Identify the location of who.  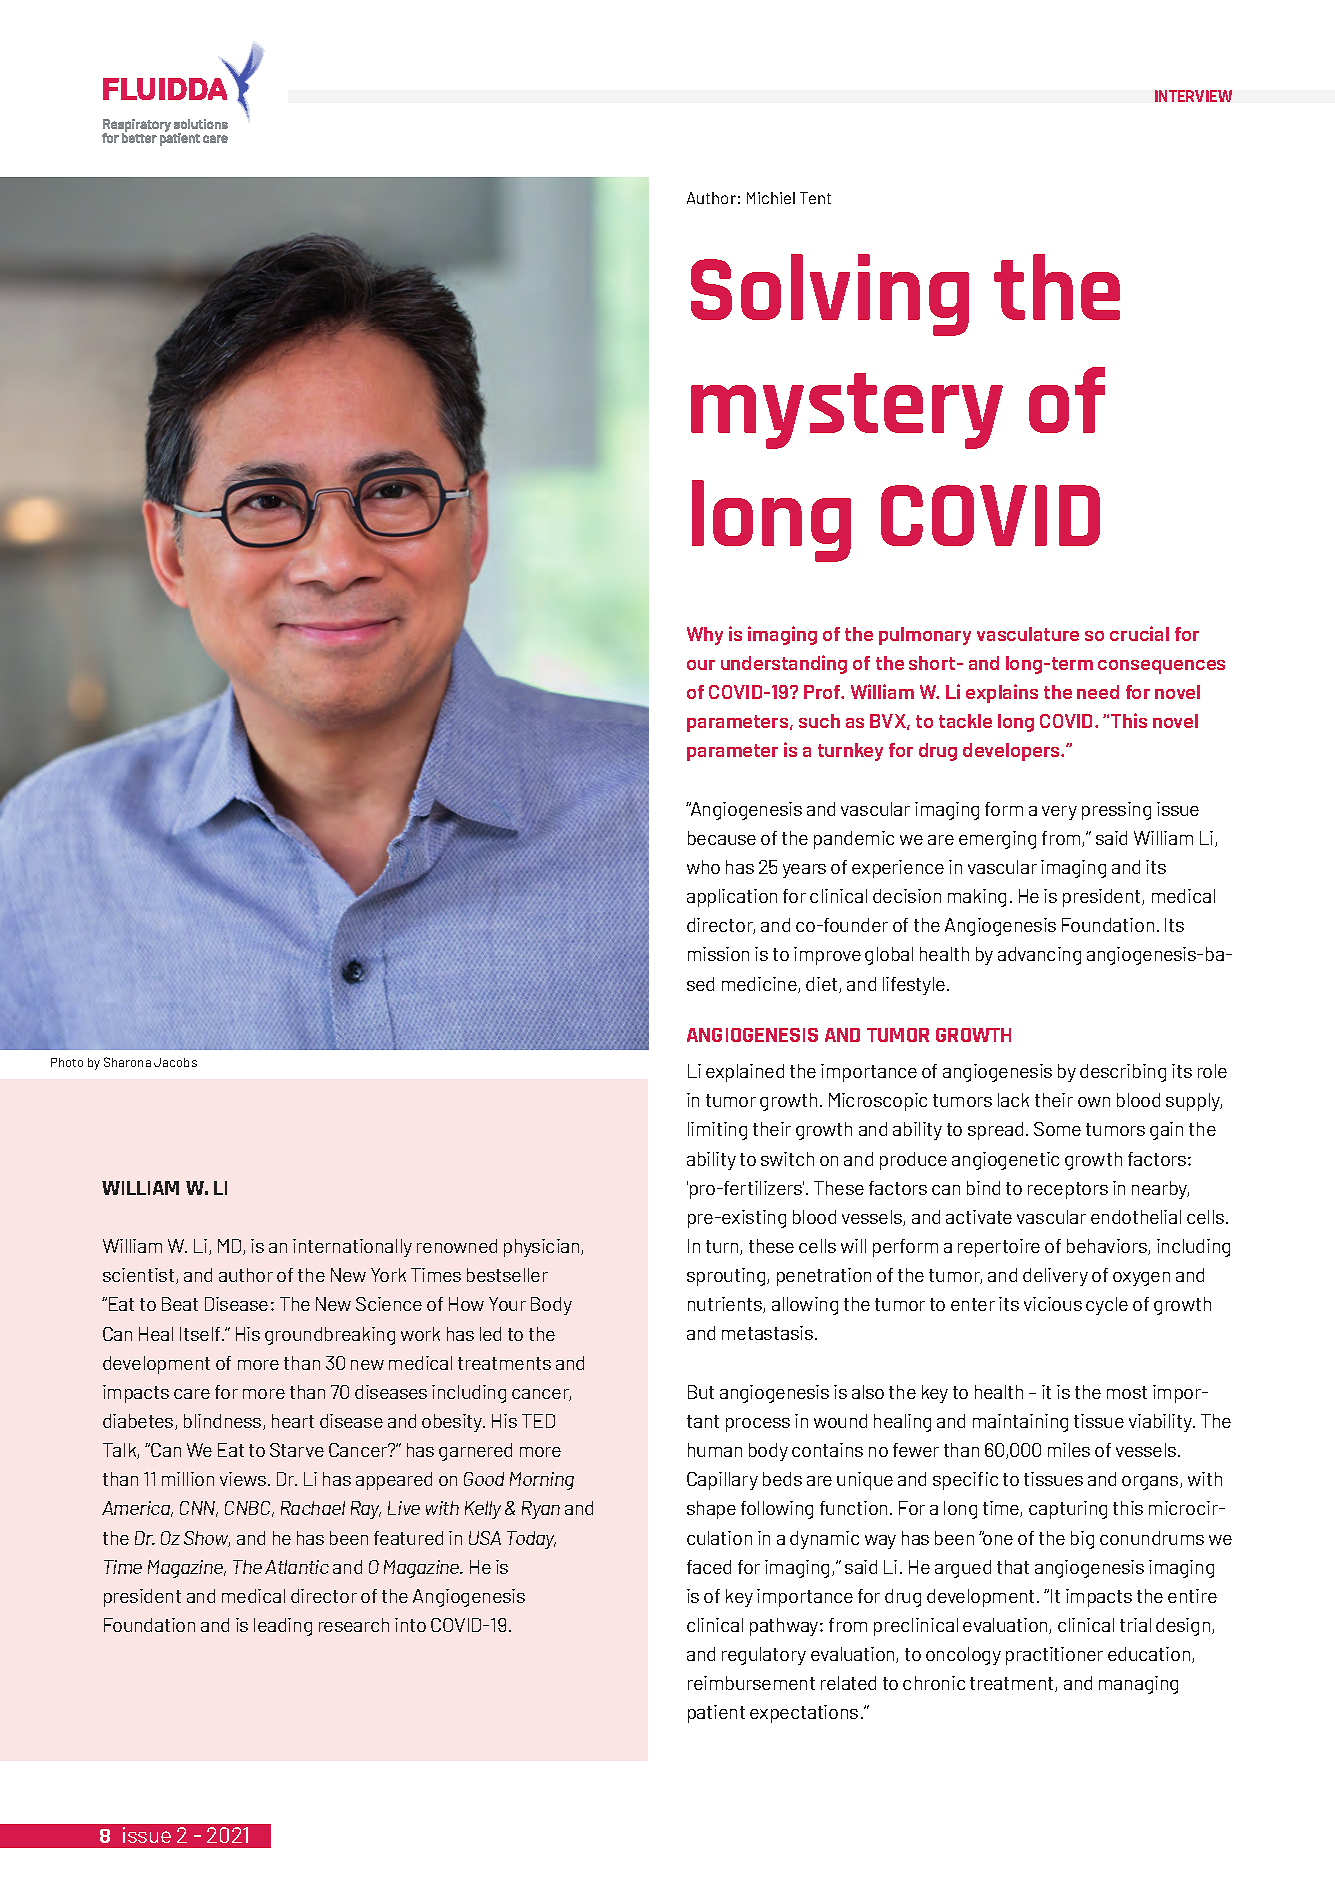
(703, 867).
